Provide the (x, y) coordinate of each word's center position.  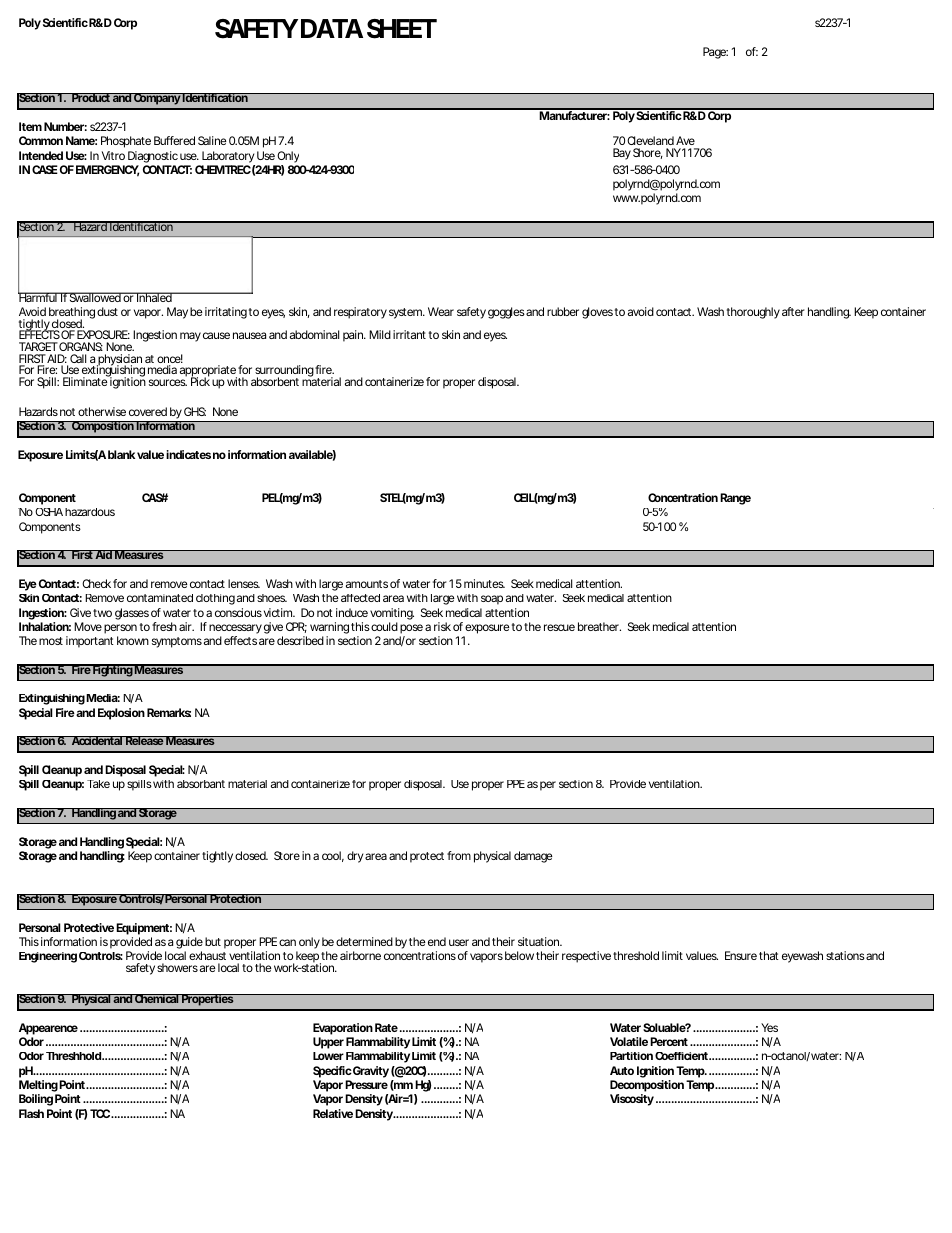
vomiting (392, 614)
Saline (212, 140)
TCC (100, 1113)
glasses (132, 614)
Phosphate (126, 142)
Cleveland (650, 140)
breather (599, 626)
